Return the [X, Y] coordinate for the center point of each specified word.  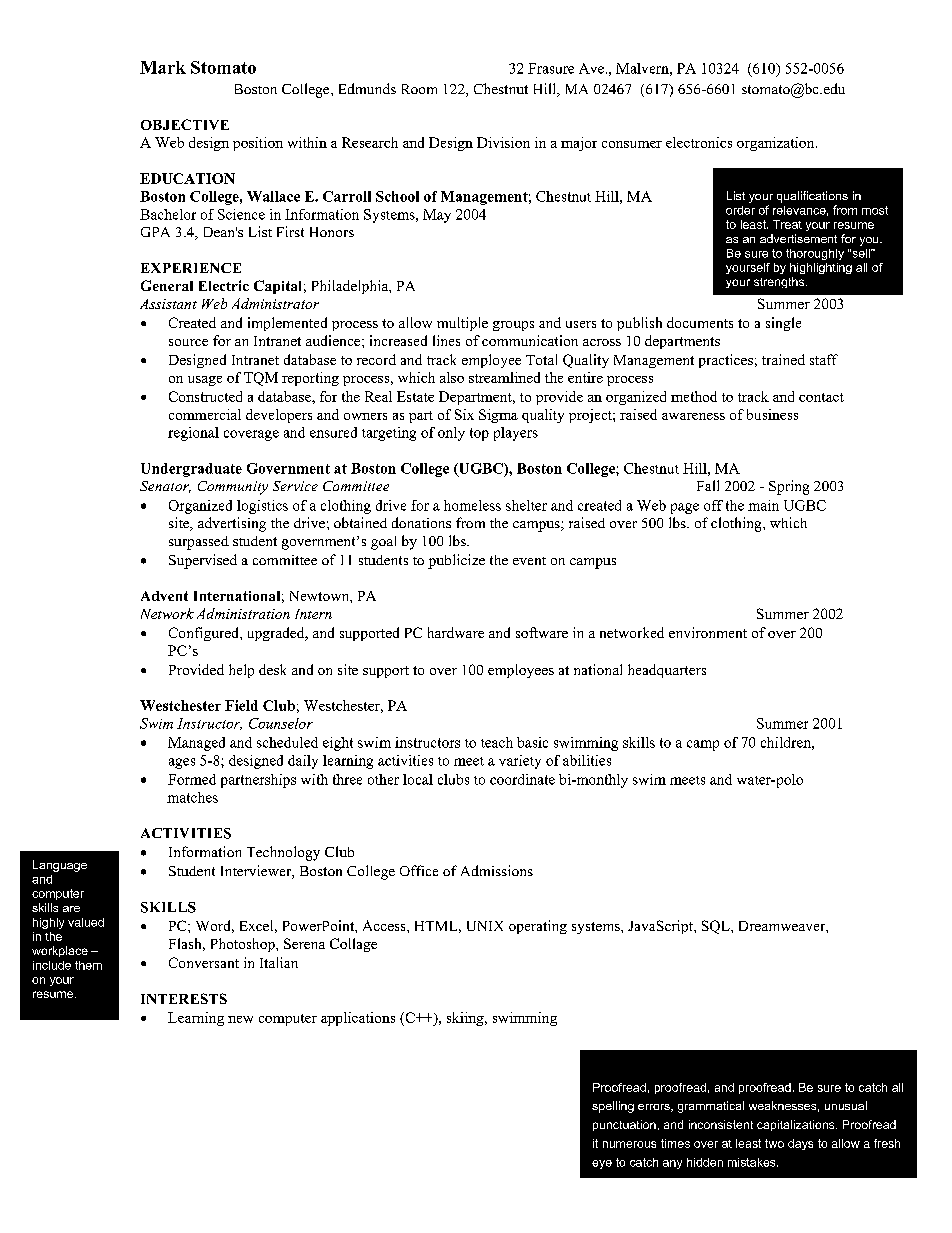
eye [602, 1164]
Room [419, 89]
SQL [717, 927]
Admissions [497, 870]
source [188, 342]
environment [708, 632]
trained [783, 359]
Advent [164, 596]
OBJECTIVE [185, 124]
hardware [456, 632]
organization [777, 144]
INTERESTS [184, 998]
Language [60, 866]
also [452, 377]
